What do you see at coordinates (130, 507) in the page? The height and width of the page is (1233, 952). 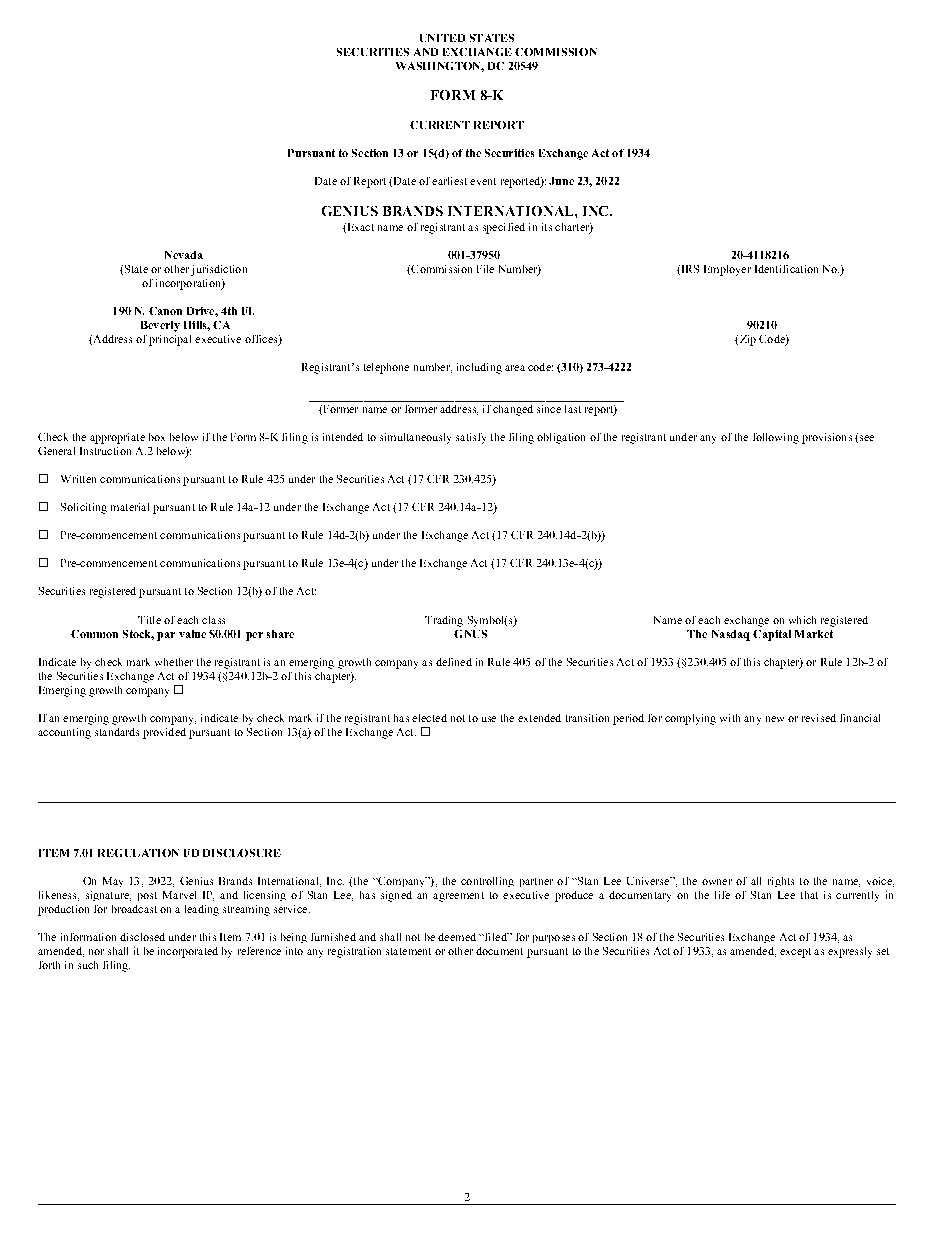 I see `material` at bounding box center [130, 507].
